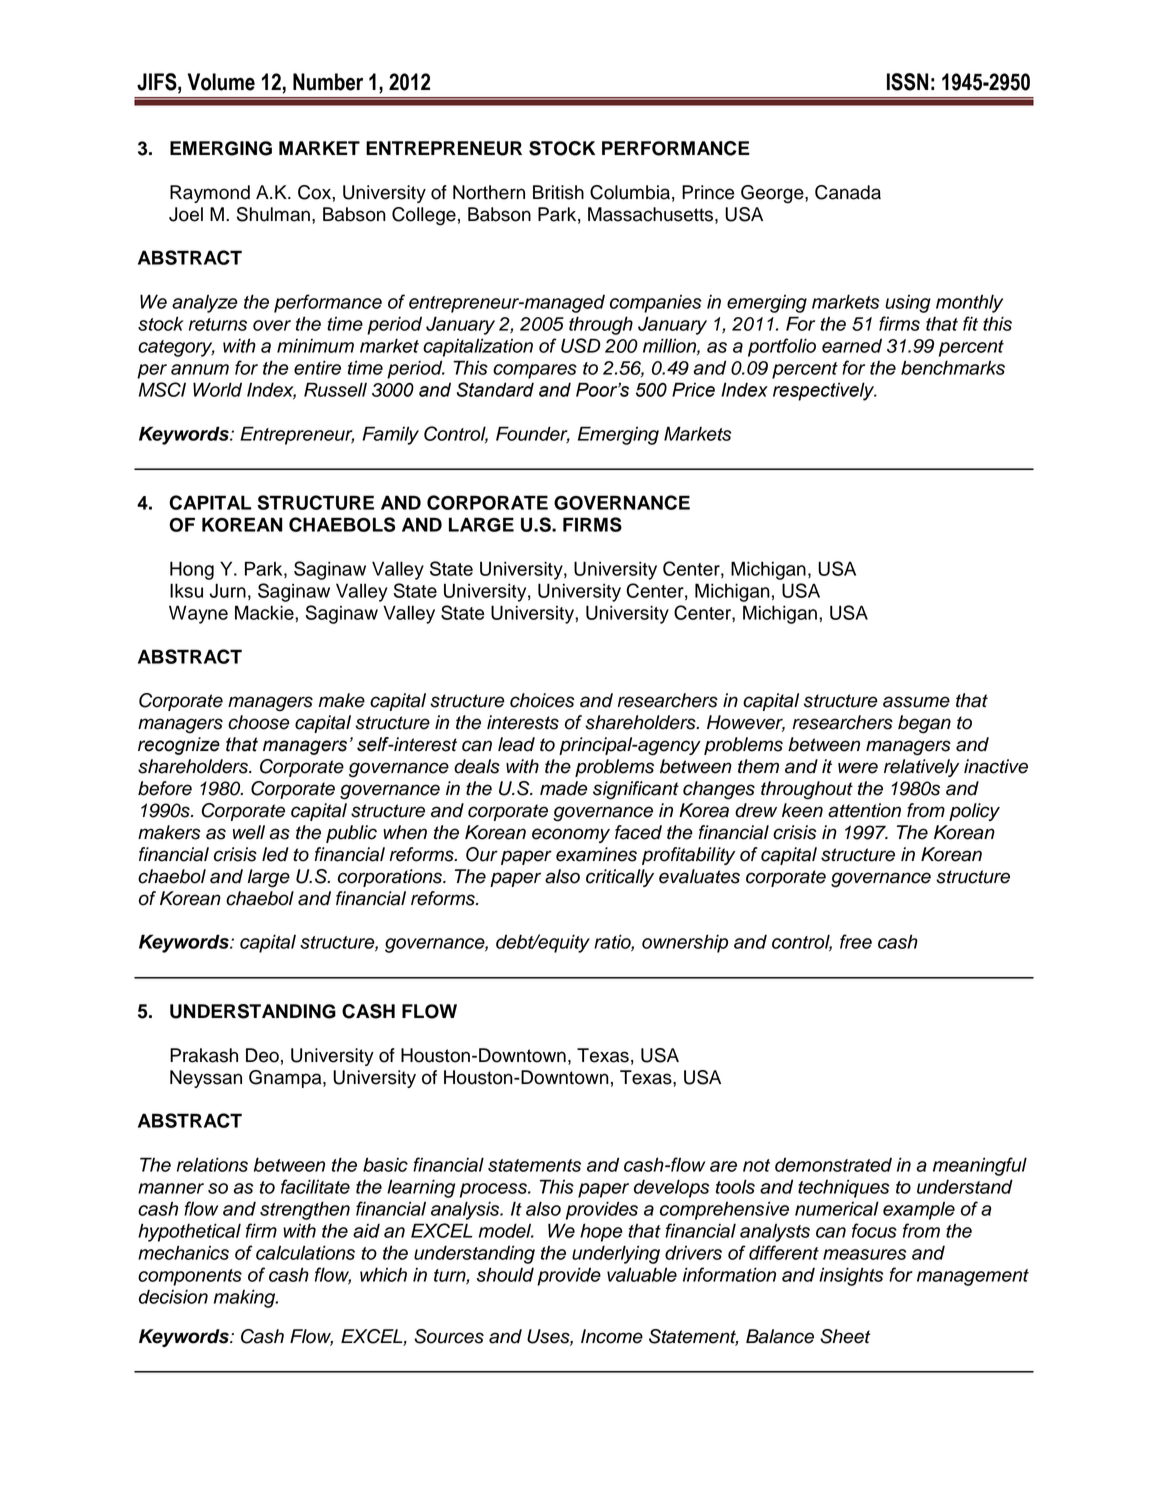  What do you see at coordinates (671, 1188) in the page?
I see `develops` at bounding box center [671, 1188].
